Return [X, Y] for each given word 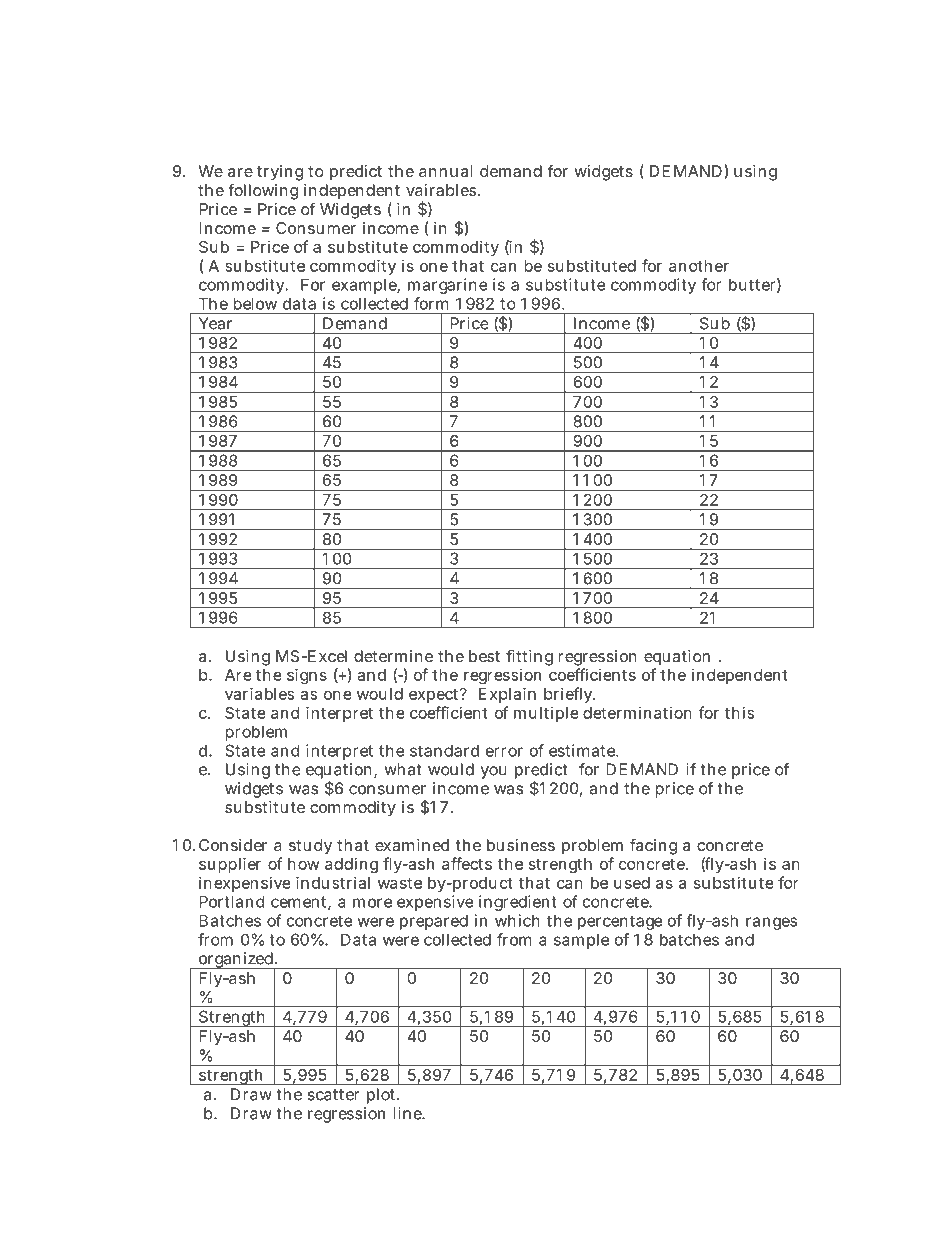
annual [445, 171]
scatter [333, 1095]
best [484, 656]
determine [393, 656]
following [263, 191]
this [739, 712]
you [494, 772]
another [699, 266]
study [310, 847]
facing [653, 846]
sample [581, 941]
